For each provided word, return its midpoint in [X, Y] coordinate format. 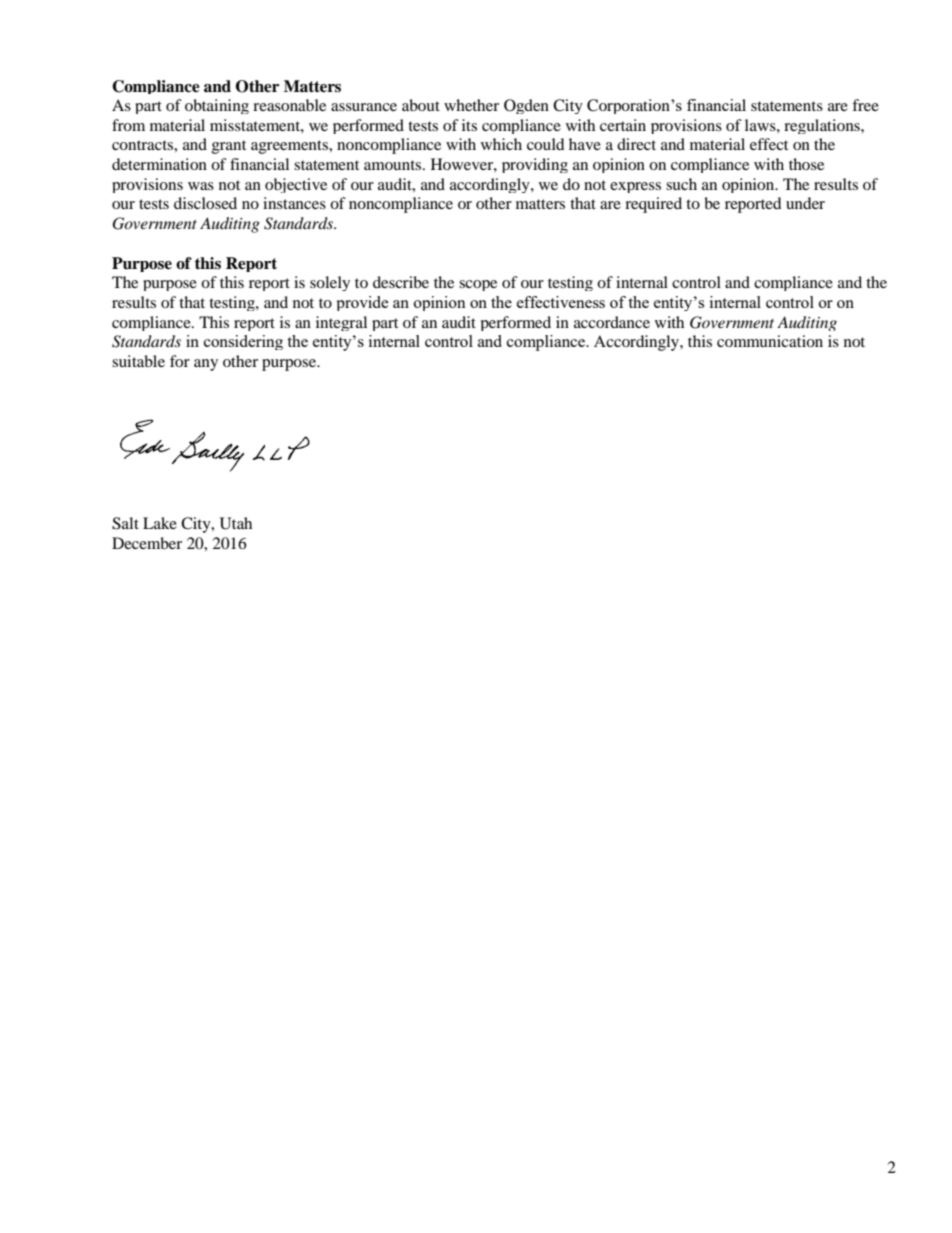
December [147, 543]
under [805, 203]
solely [330, 283]
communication [770, 341]
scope [478, 285]
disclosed [205, 203]
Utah [236, 523]
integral [341, 323]
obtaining [217, 106]
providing [535, 165]
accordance [612, 322]
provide [362, 303]
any [206, 365]
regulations [823, 126]
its [469, 125]
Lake [160, 523]
